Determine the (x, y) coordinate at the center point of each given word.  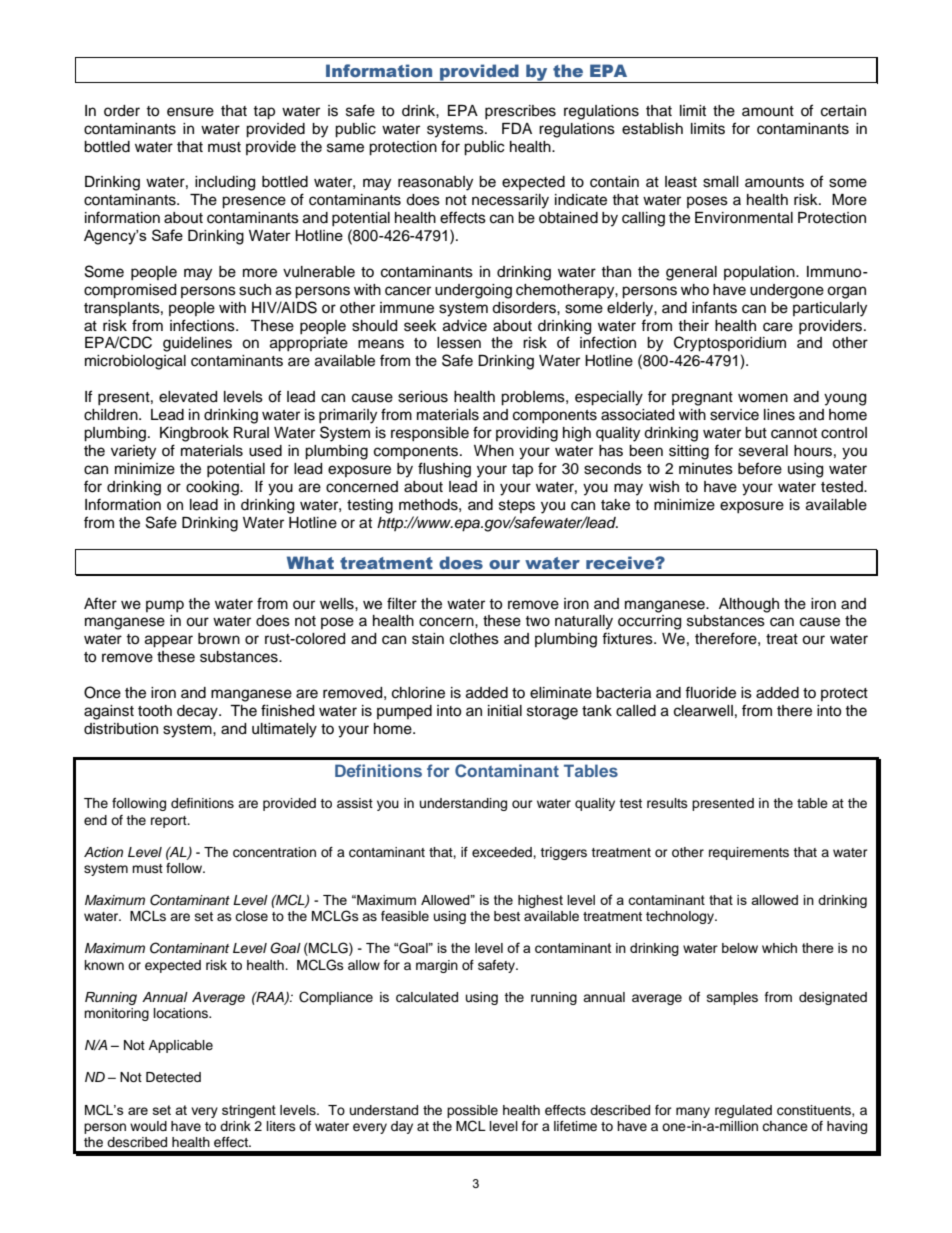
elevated (188, 397)
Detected (173, 1077)
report (170, 822)
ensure (190, 112)
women (763, 398)
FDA (517, 128)
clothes (474, 639)
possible (472, 1111)
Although (749, 605)
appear (169, 641)
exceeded (503, 852)
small (721, 182)
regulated (743, 1111)
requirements (749, 853)
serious (423, 397)
